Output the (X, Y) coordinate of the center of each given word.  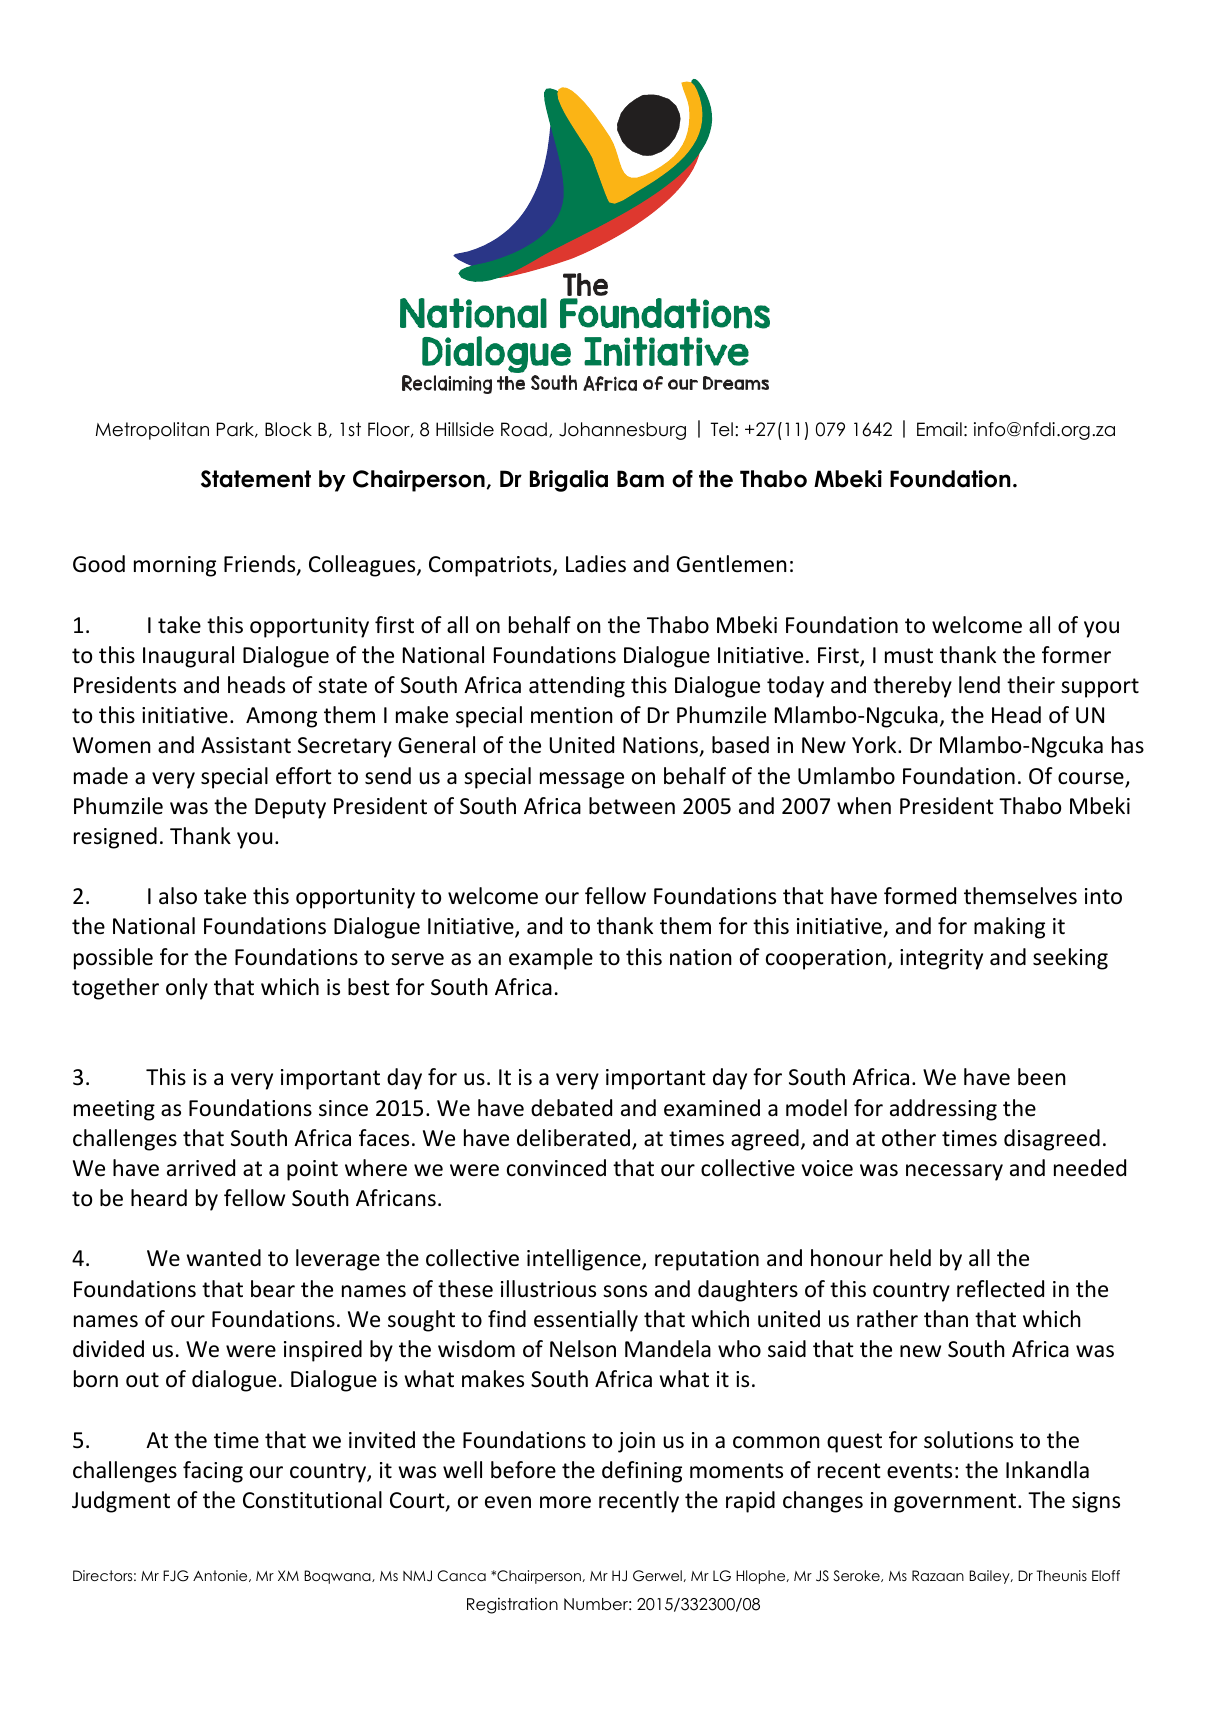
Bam (640, 479)
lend (979, 685)
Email (939, 429)
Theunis (1062, 1575)
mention (572, 715)
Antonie (221, 1576)
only (187, 989)
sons (625, 1291)
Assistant (246, 745)
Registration (512, 1606)
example (551, 959)
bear (273, 1289)
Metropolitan (152, 431)
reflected (1000, 1289)
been (1042, 1077)
